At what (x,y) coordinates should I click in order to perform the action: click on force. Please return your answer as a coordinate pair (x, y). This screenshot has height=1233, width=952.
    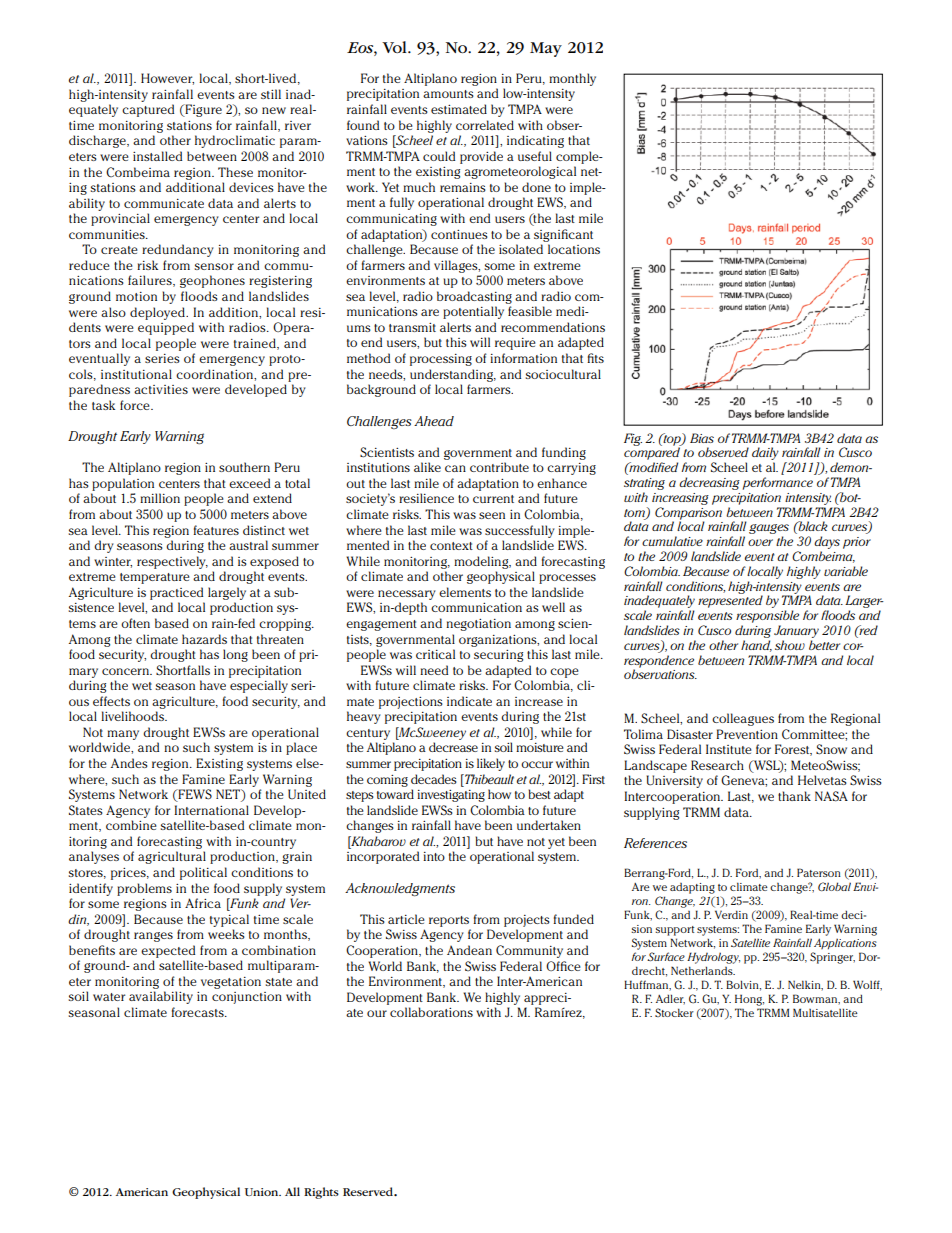
    Looking at the image, I should click on (136, 405).
